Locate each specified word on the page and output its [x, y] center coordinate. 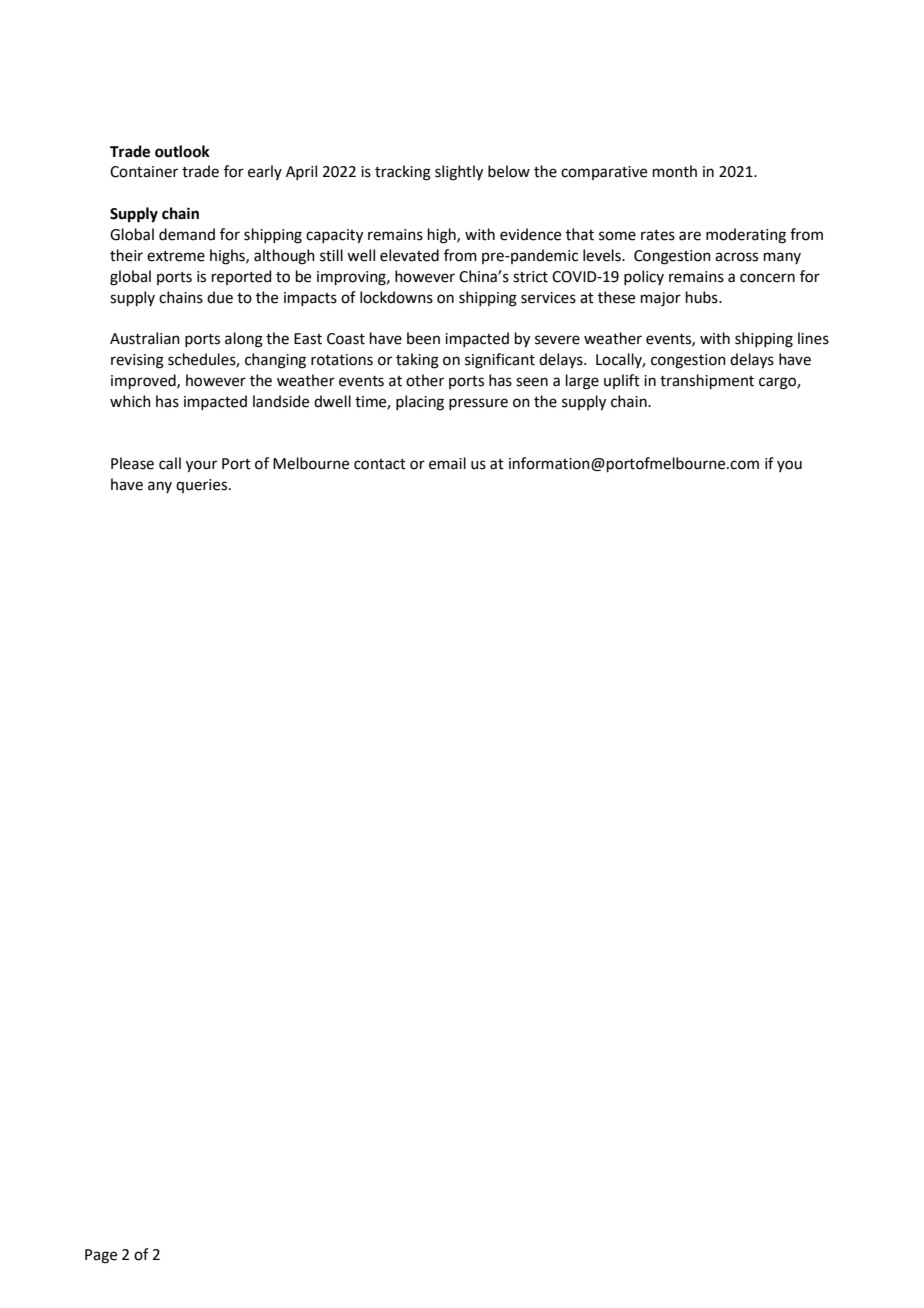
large [582, 382]
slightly [459, 173]
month [675, 171]
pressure [478, 404]
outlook [182, 151]
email [447, 463]
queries [203, 486]
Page [101, 1256]
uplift [622, 381]
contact [380, 464]
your [201, 466]
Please [132, 463]
